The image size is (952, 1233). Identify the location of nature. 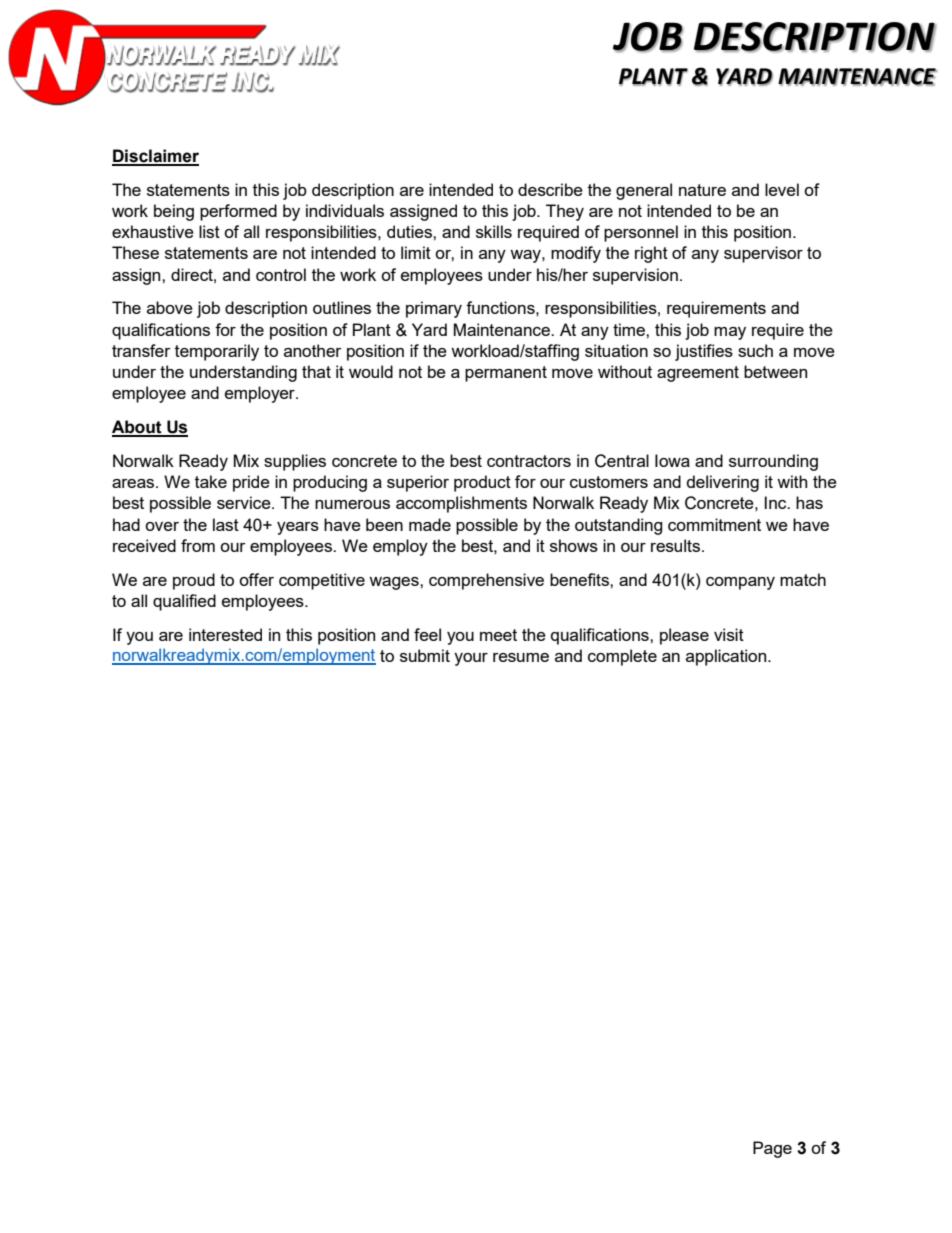
(702, 190).
